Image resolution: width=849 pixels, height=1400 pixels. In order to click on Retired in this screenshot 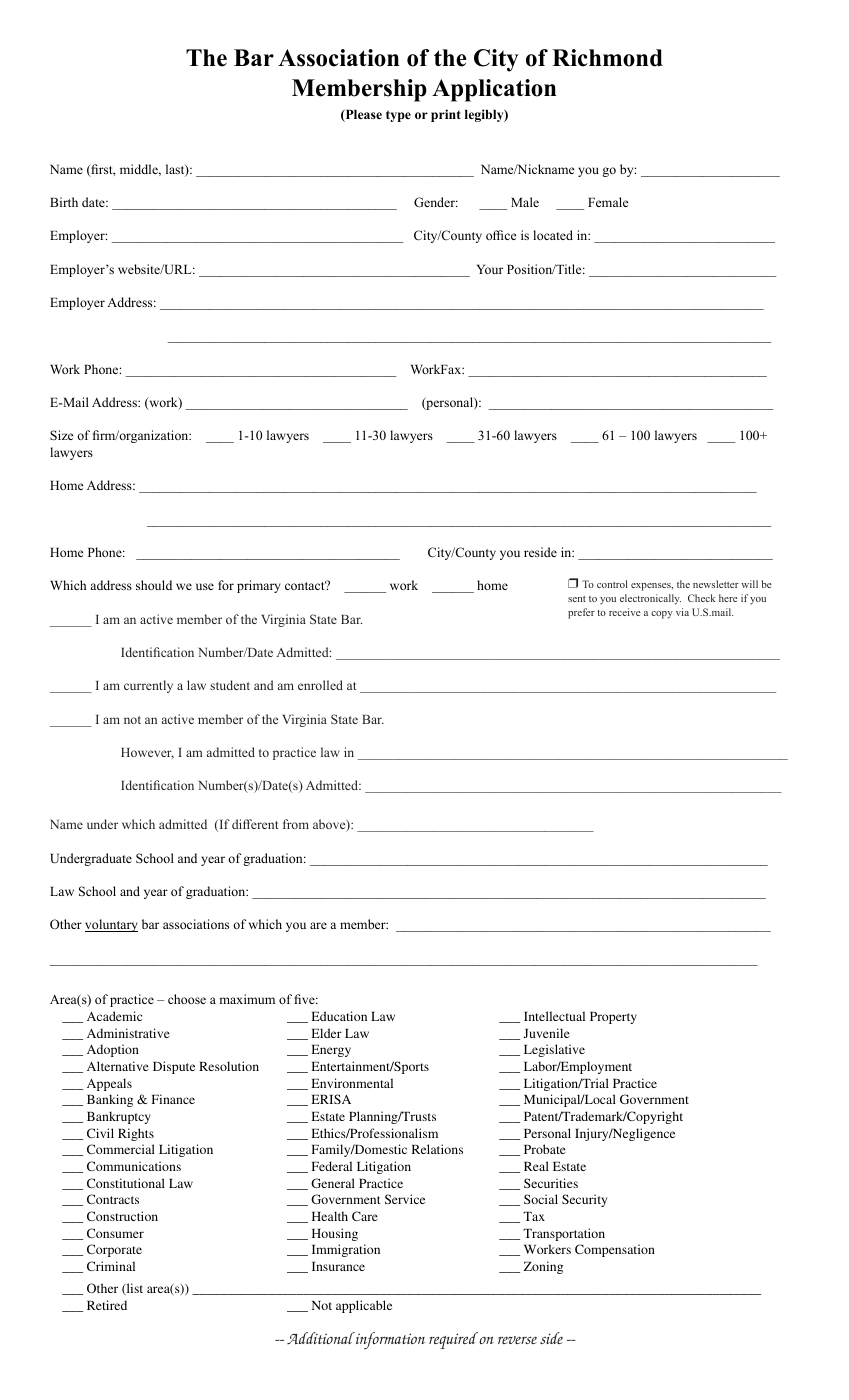, I will do `click(107, 1305)`.
